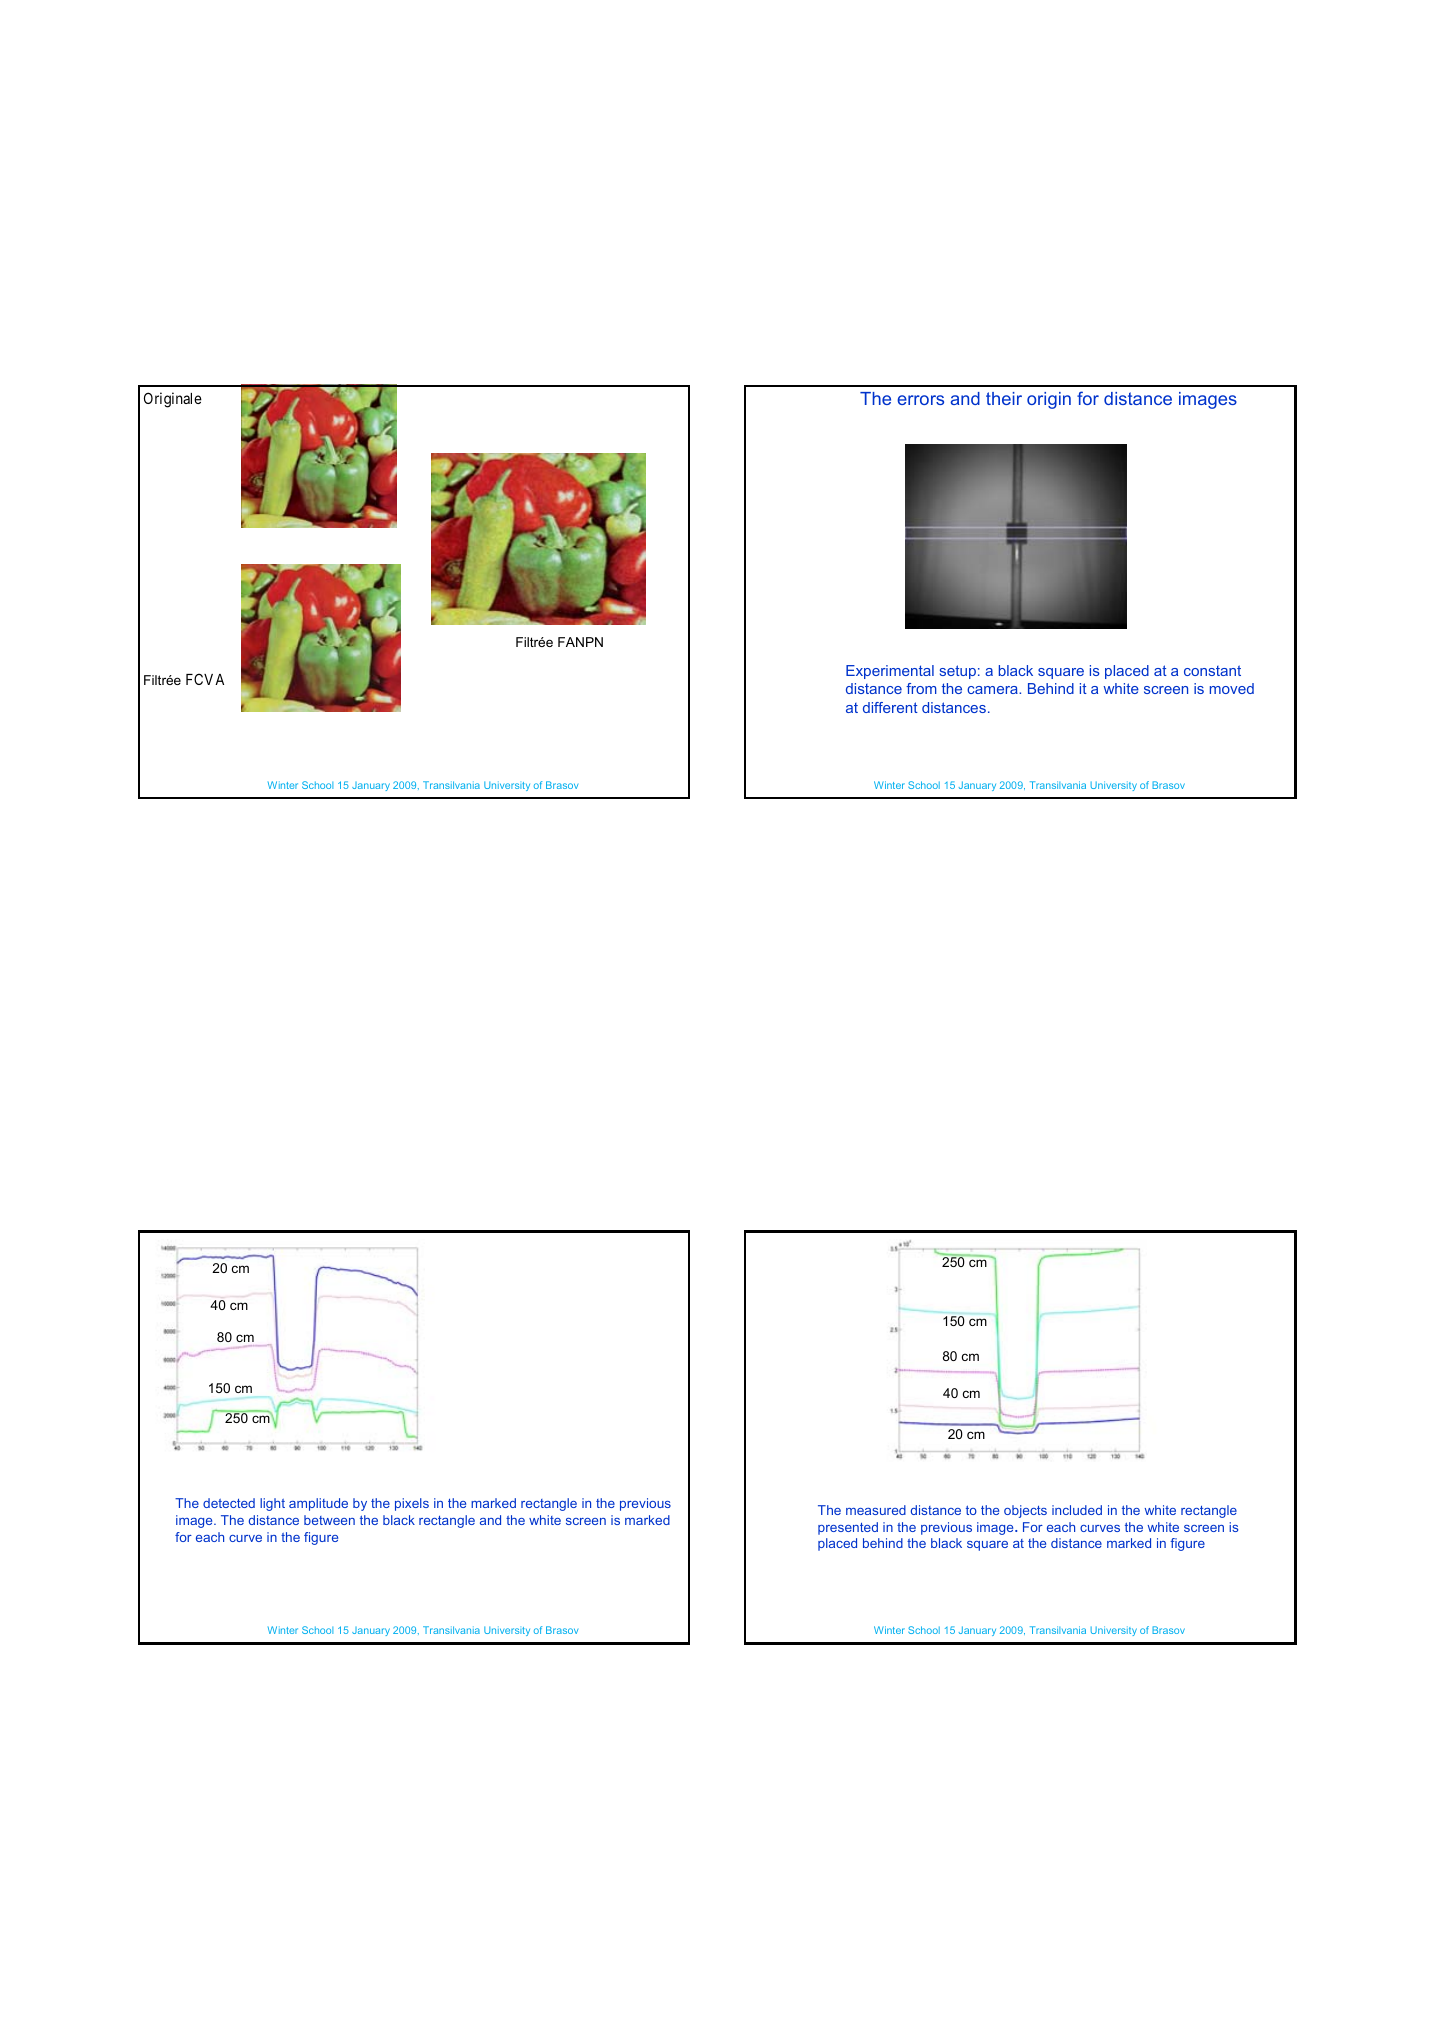 This screenshot has height=2030, width=1435. Describe the element at coordinates (848, 1528) in the screenshot. I see `presented` at that location.
